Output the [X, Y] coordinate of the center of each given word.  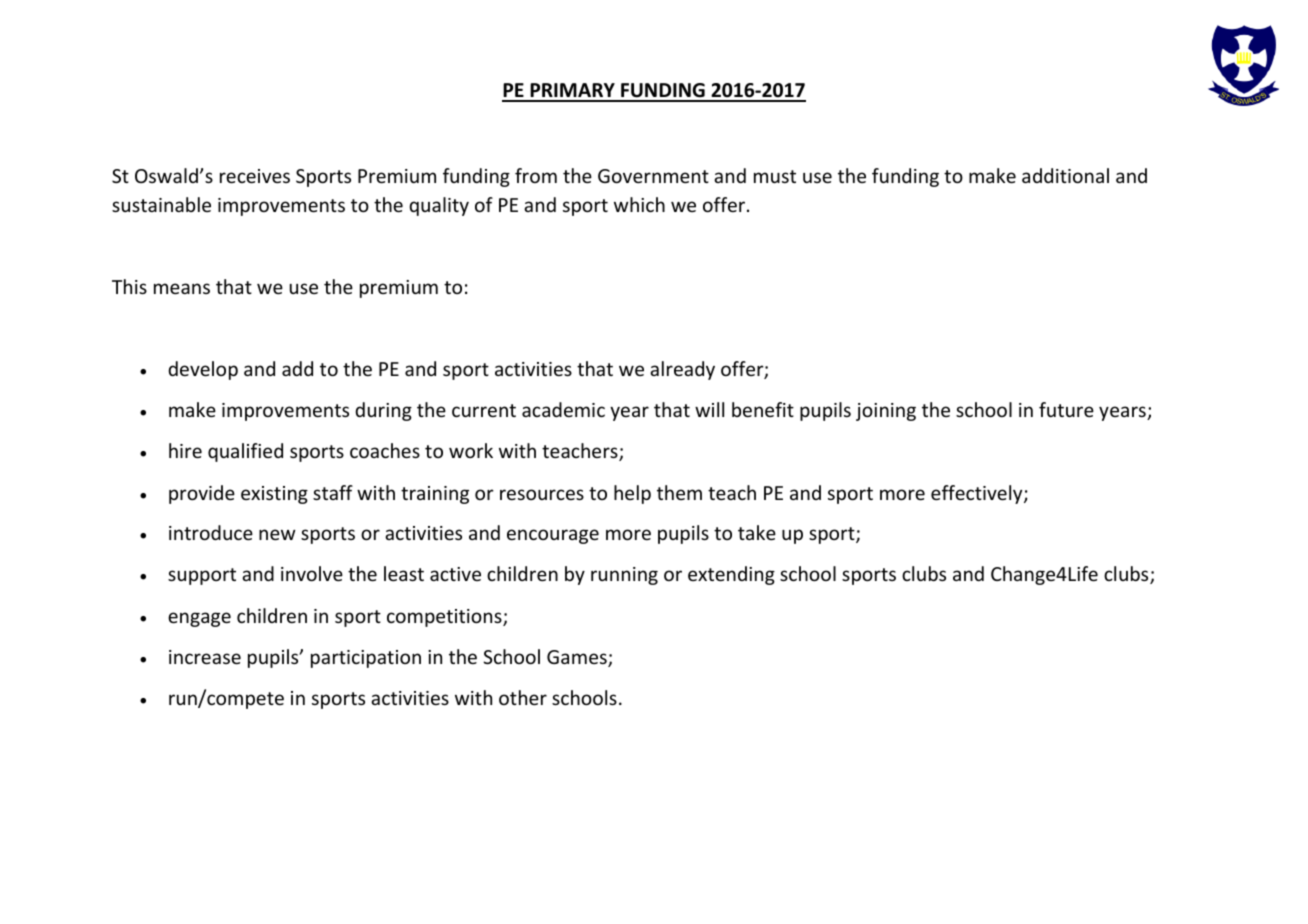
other [523, 697]
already [682, 370]
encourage [553, 536]
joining [886, 412]
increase [205, 657]
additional [1065, 175]
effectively [978, 494]
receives [255, 176]
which [639, 204]
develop [203, 370]
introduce [211, 532]
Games [578, 658]
